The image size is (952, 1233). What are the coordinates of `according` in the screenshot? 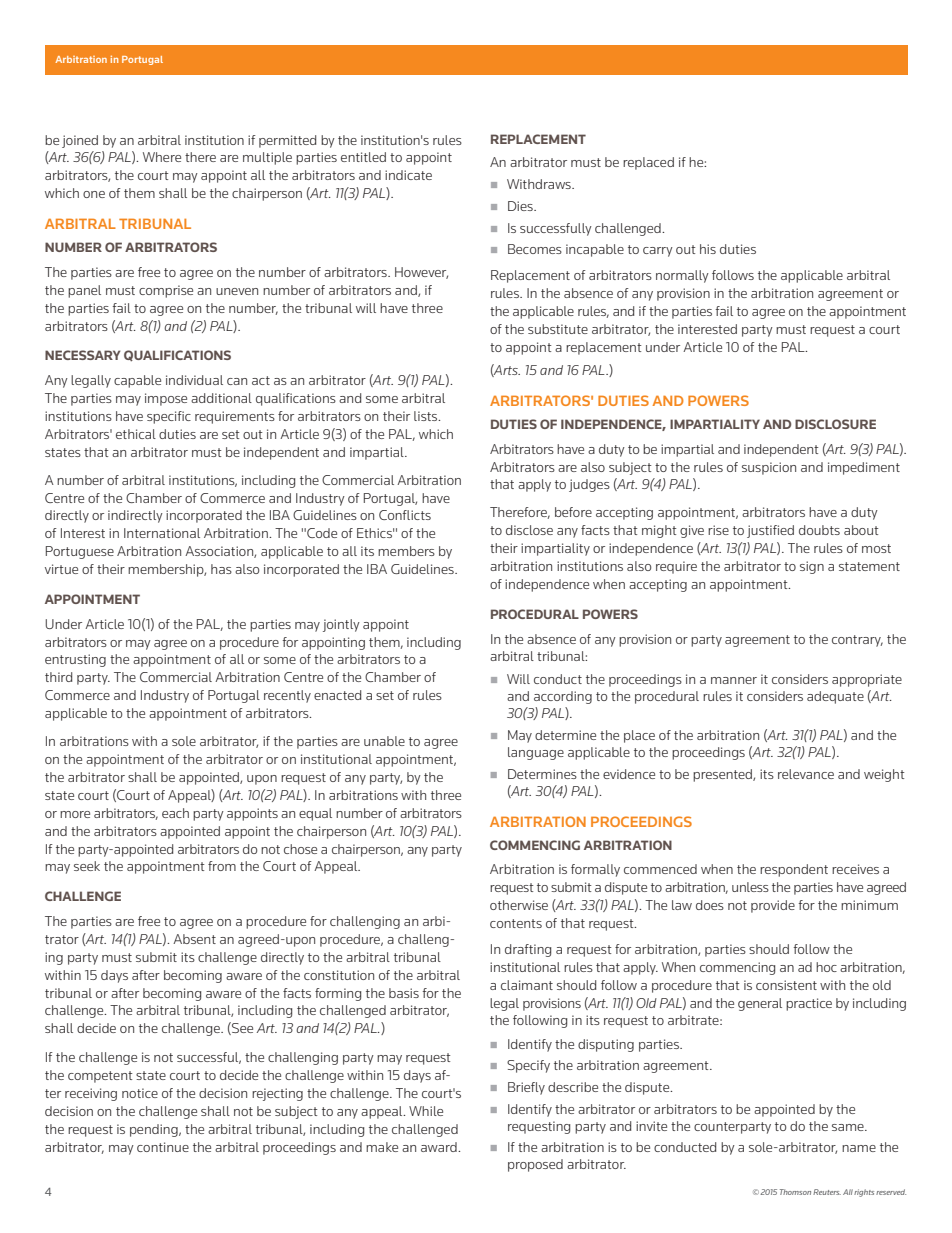 It's located at (563, 697).
